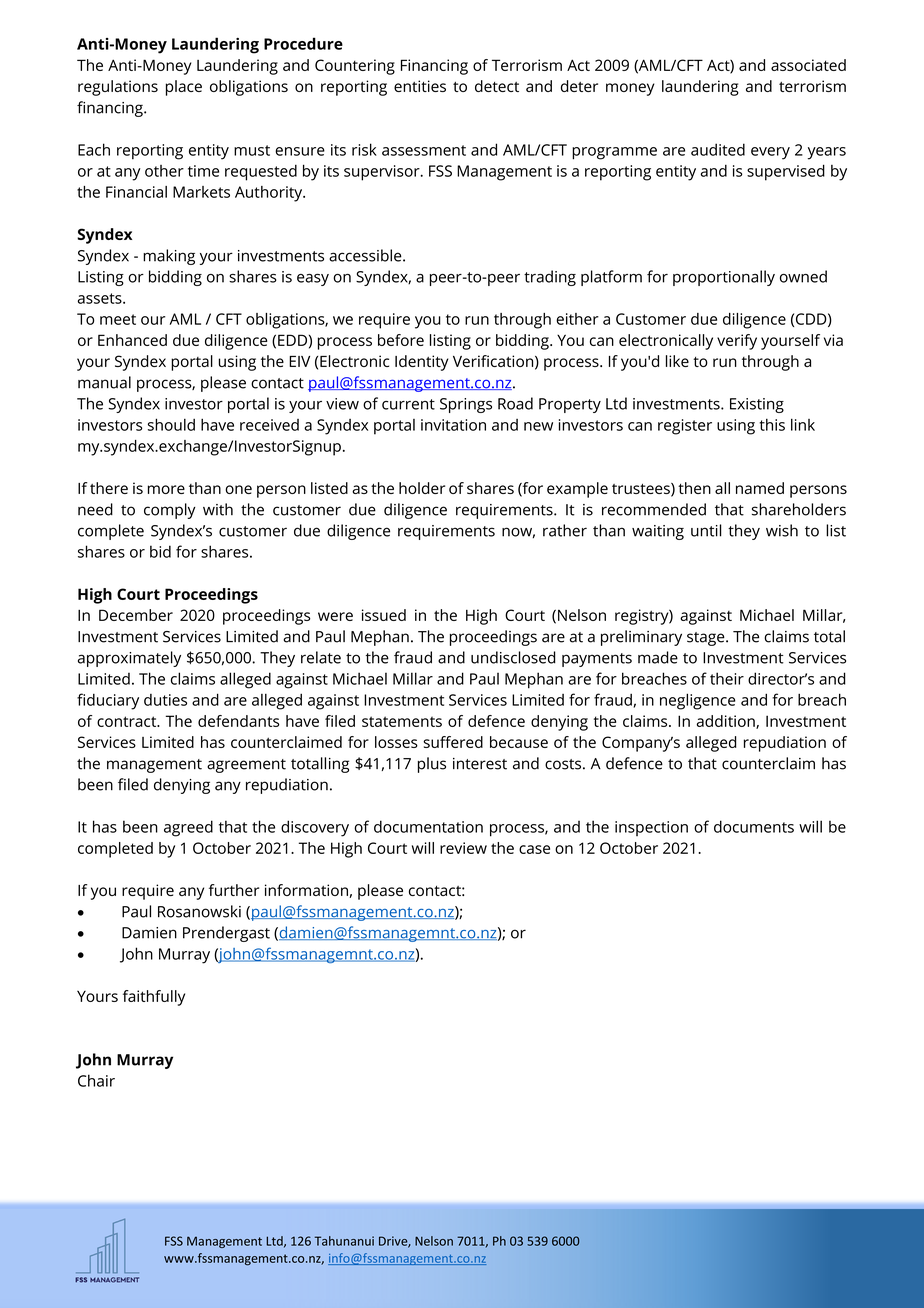  What do you see at coordinates (184, 88) in the image?
I see `place` at bounding box center [184, 88].
